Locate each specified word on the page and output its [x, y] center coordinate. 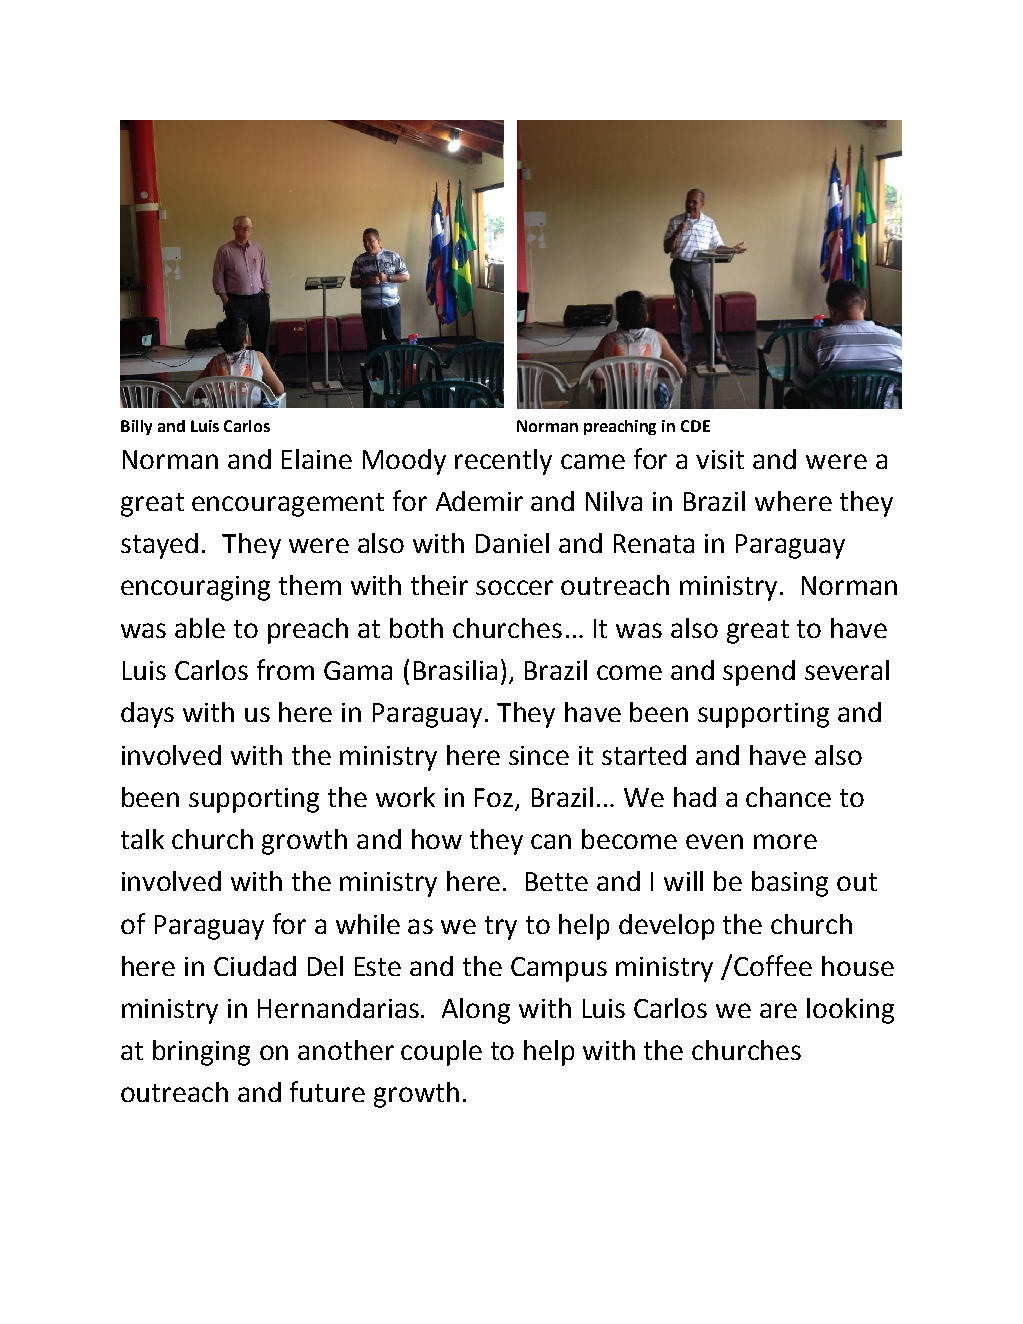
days [147, 715]
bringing [201, 1053]
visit [720, 459]
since [539, 755]
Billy [136, 427]
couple [441, 1053]
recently [503, 462]
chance [788, 797]
